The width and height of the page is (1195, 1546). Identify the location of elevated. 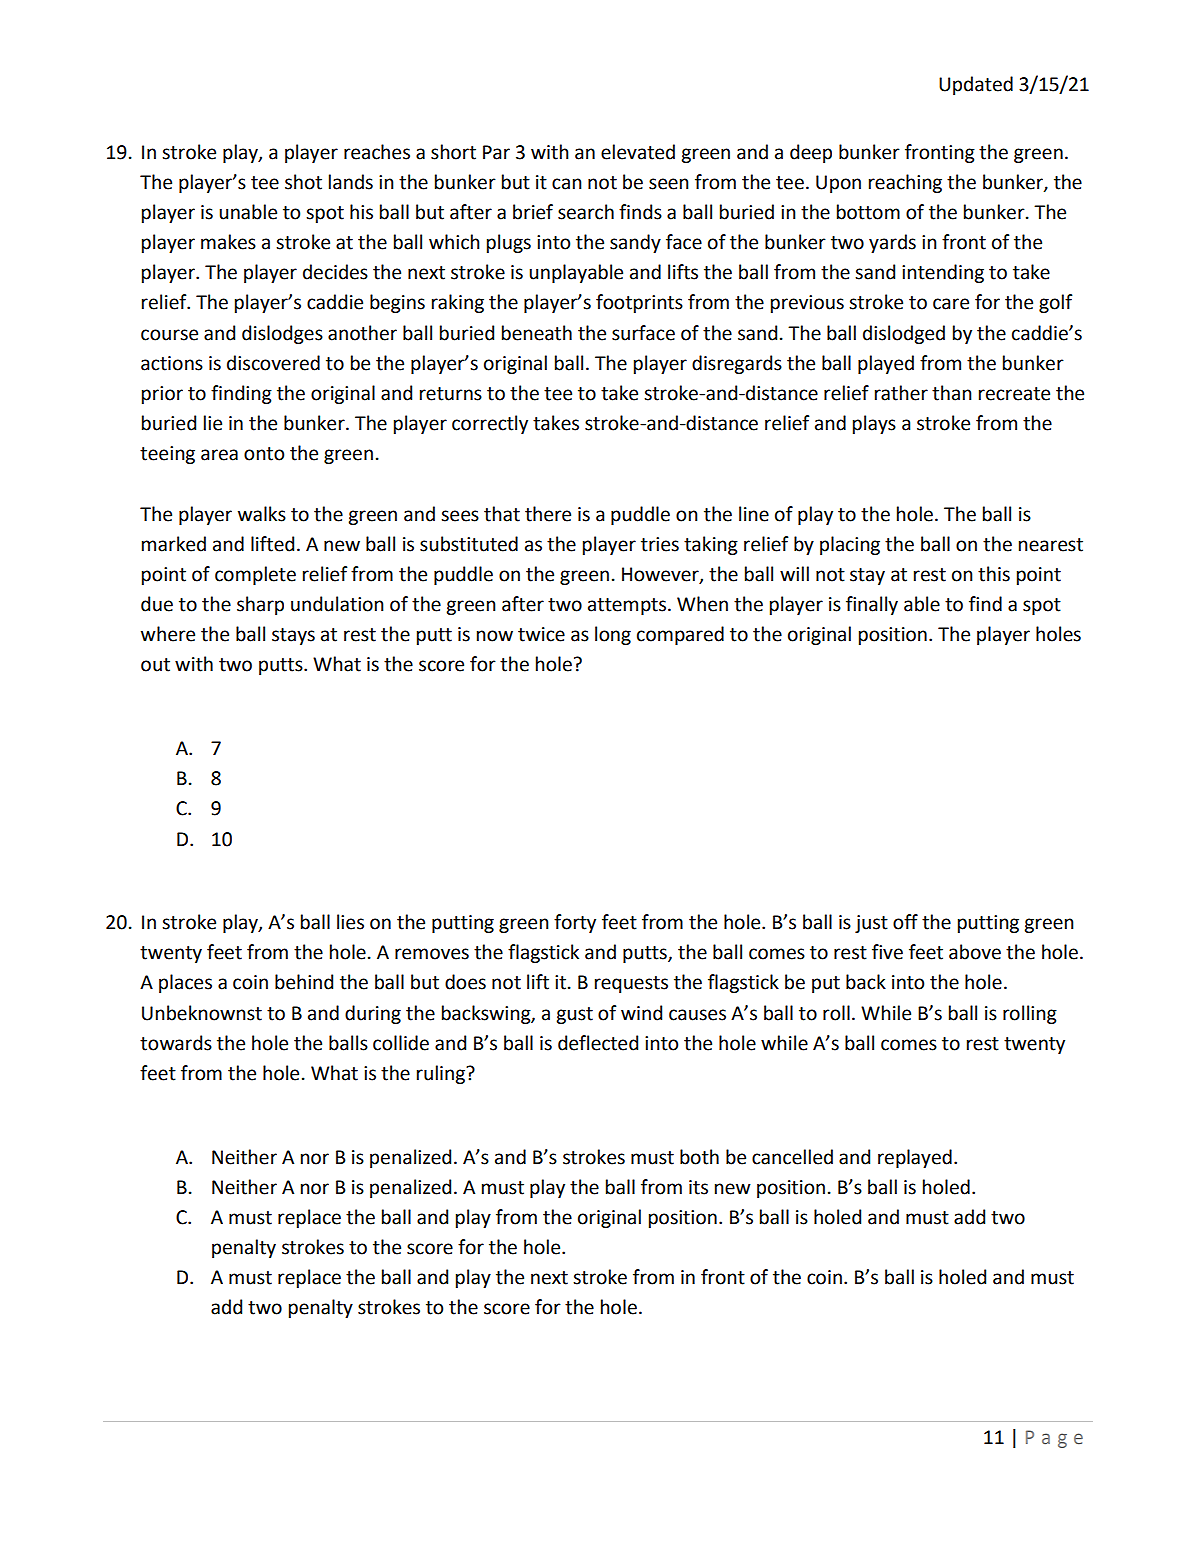
(638, 152).
